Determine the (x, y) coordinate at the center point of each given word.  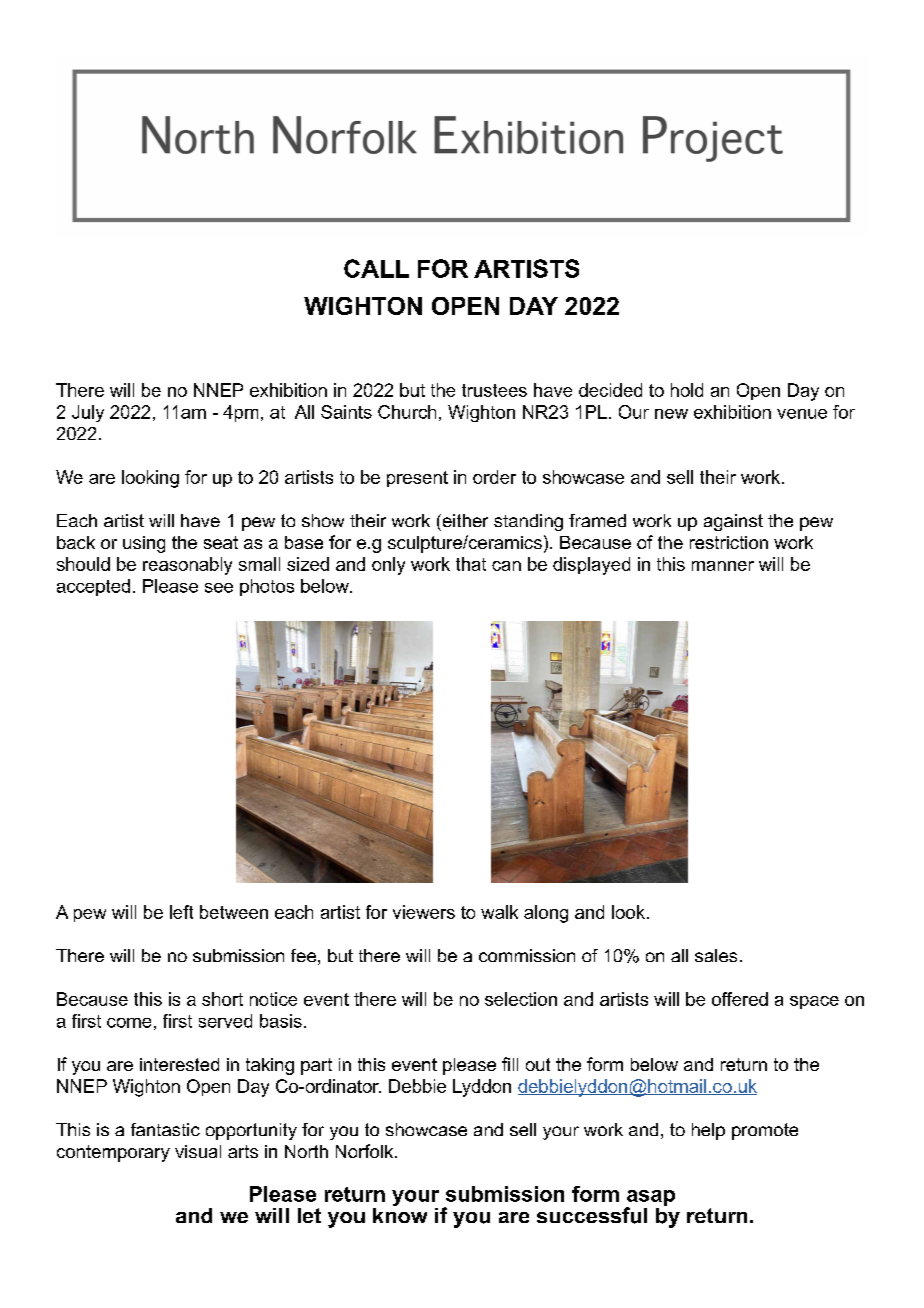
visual (198, 1151)
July (88, 413)
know (400, 1214)
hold (687, 390)
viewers (424, 912)
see (219, 588)
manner (723, 566)
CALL (376, 268)
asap (650, 1199)
